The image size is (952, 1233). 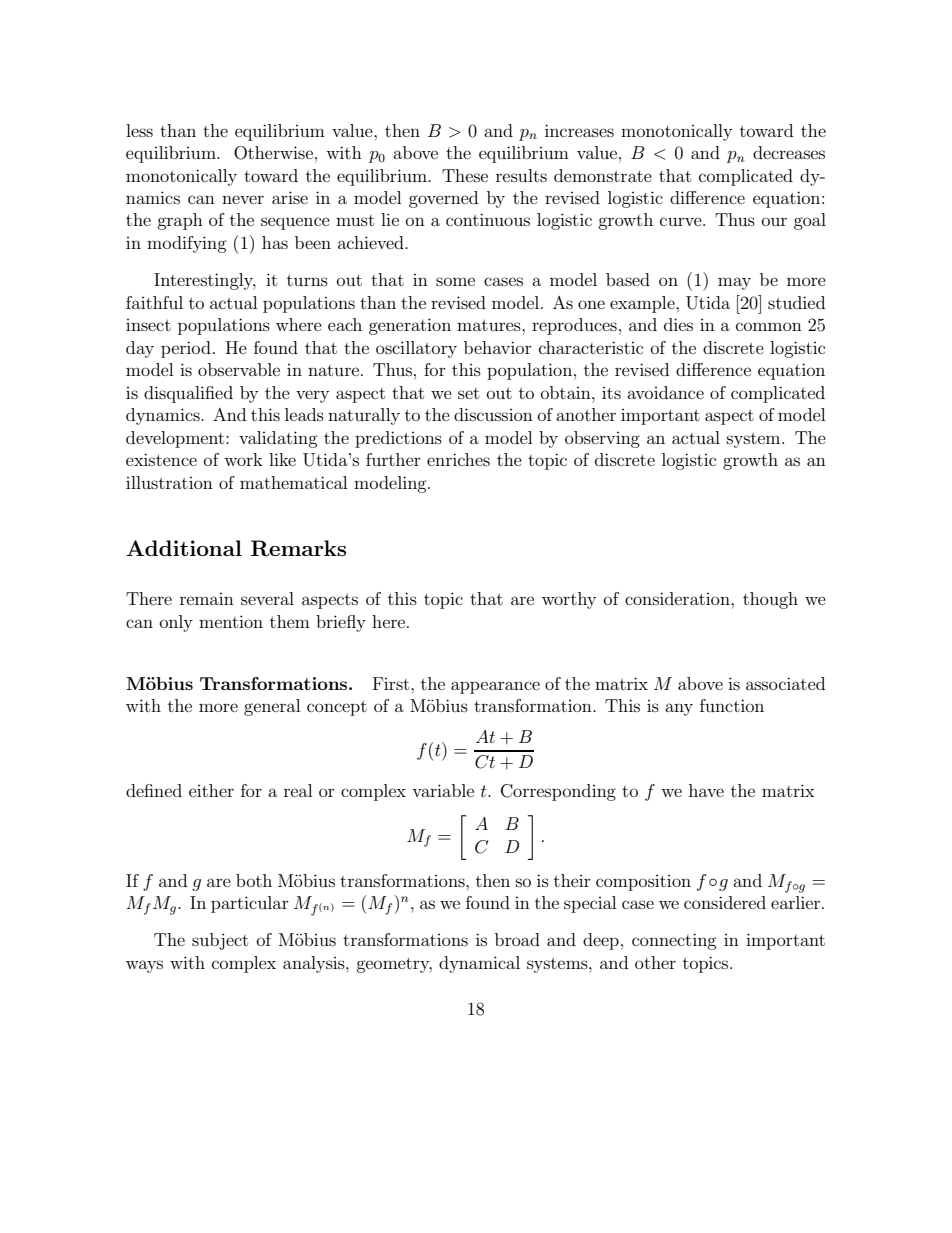 What do you see at coordinates (732, 705) in the screenshot?
I see `function` at bounding box center [732, 705].
